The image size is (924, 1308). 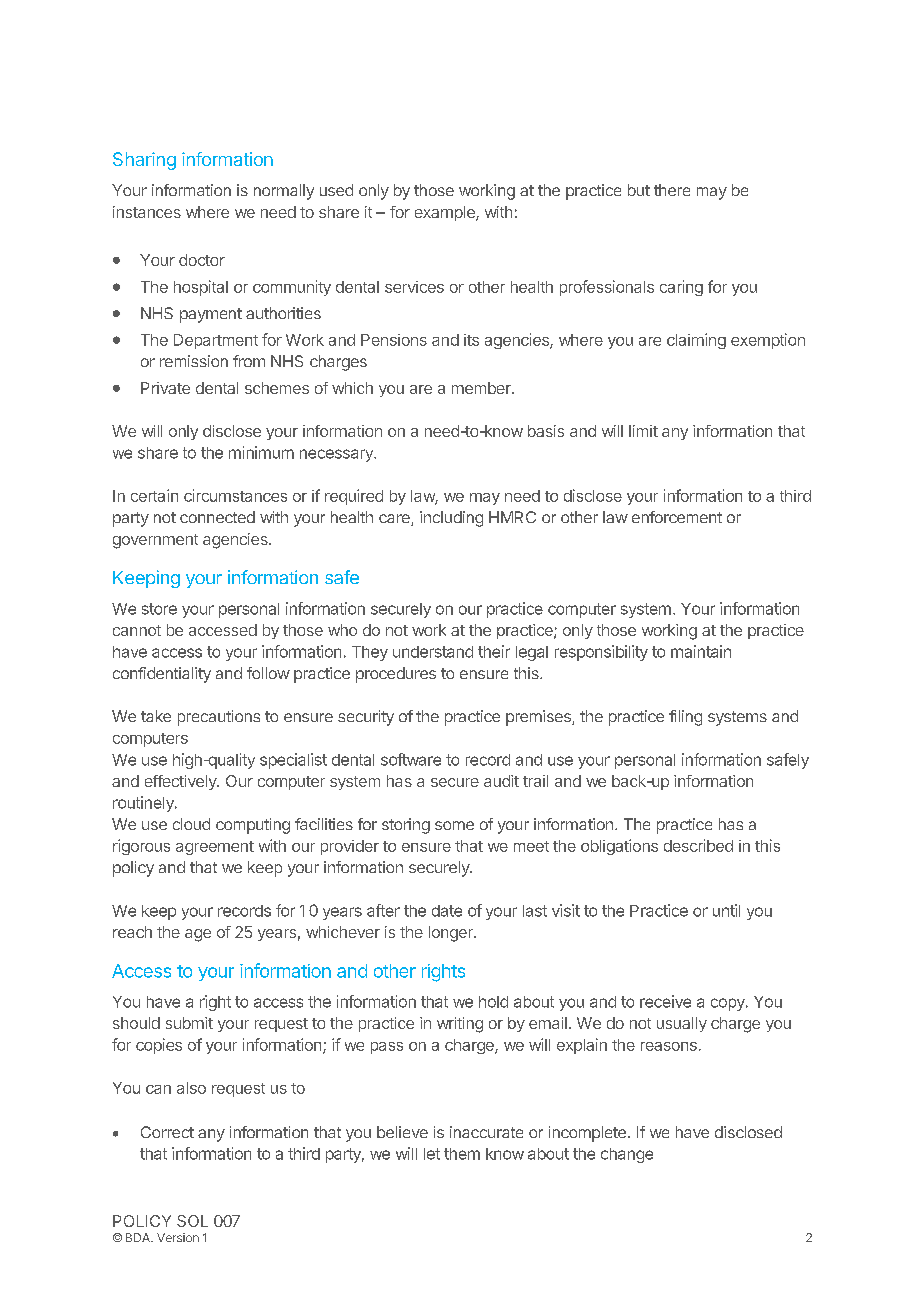 I want to click on SOL, so click(x=192, y=1221).
